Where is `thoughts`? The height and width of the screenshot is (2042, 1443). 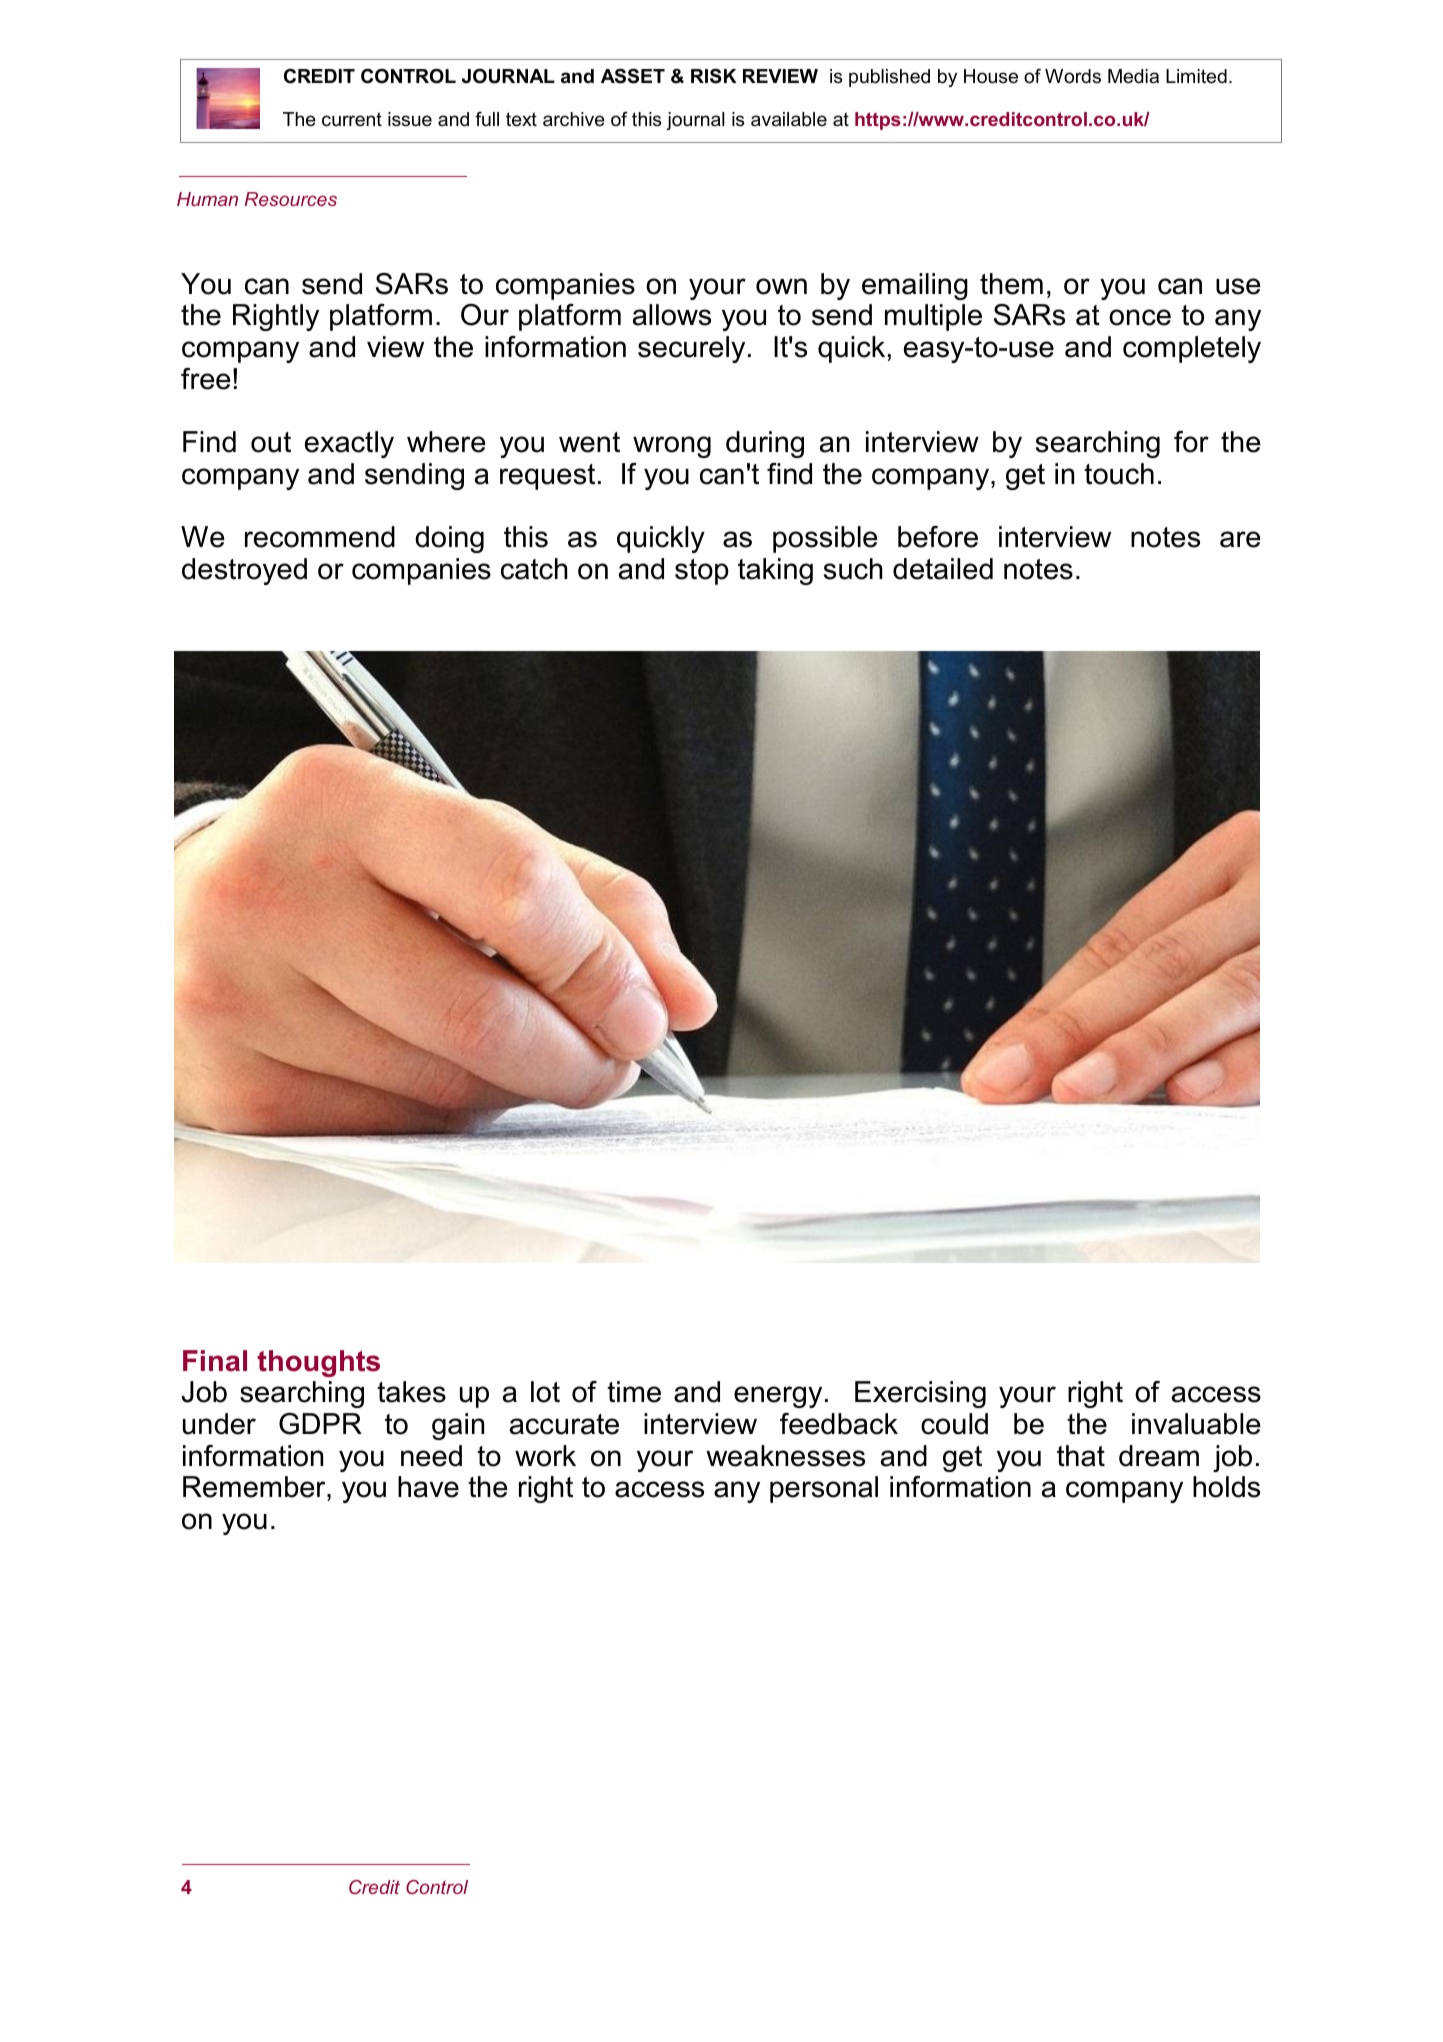
thoughts is located at coordinates (318, 1363).
